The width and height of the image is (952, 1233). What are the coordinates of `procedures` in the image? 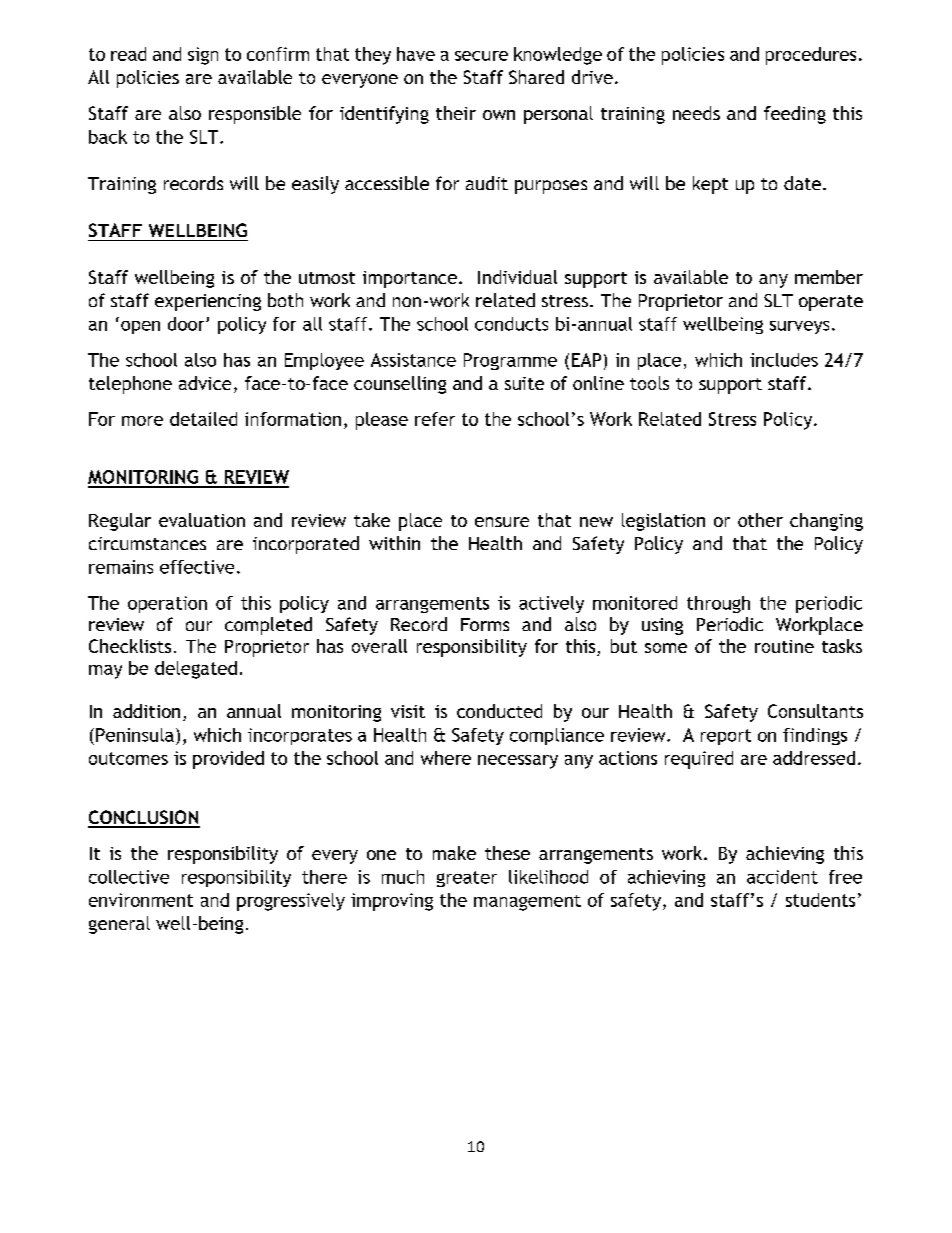 It's located at (811, 56).
